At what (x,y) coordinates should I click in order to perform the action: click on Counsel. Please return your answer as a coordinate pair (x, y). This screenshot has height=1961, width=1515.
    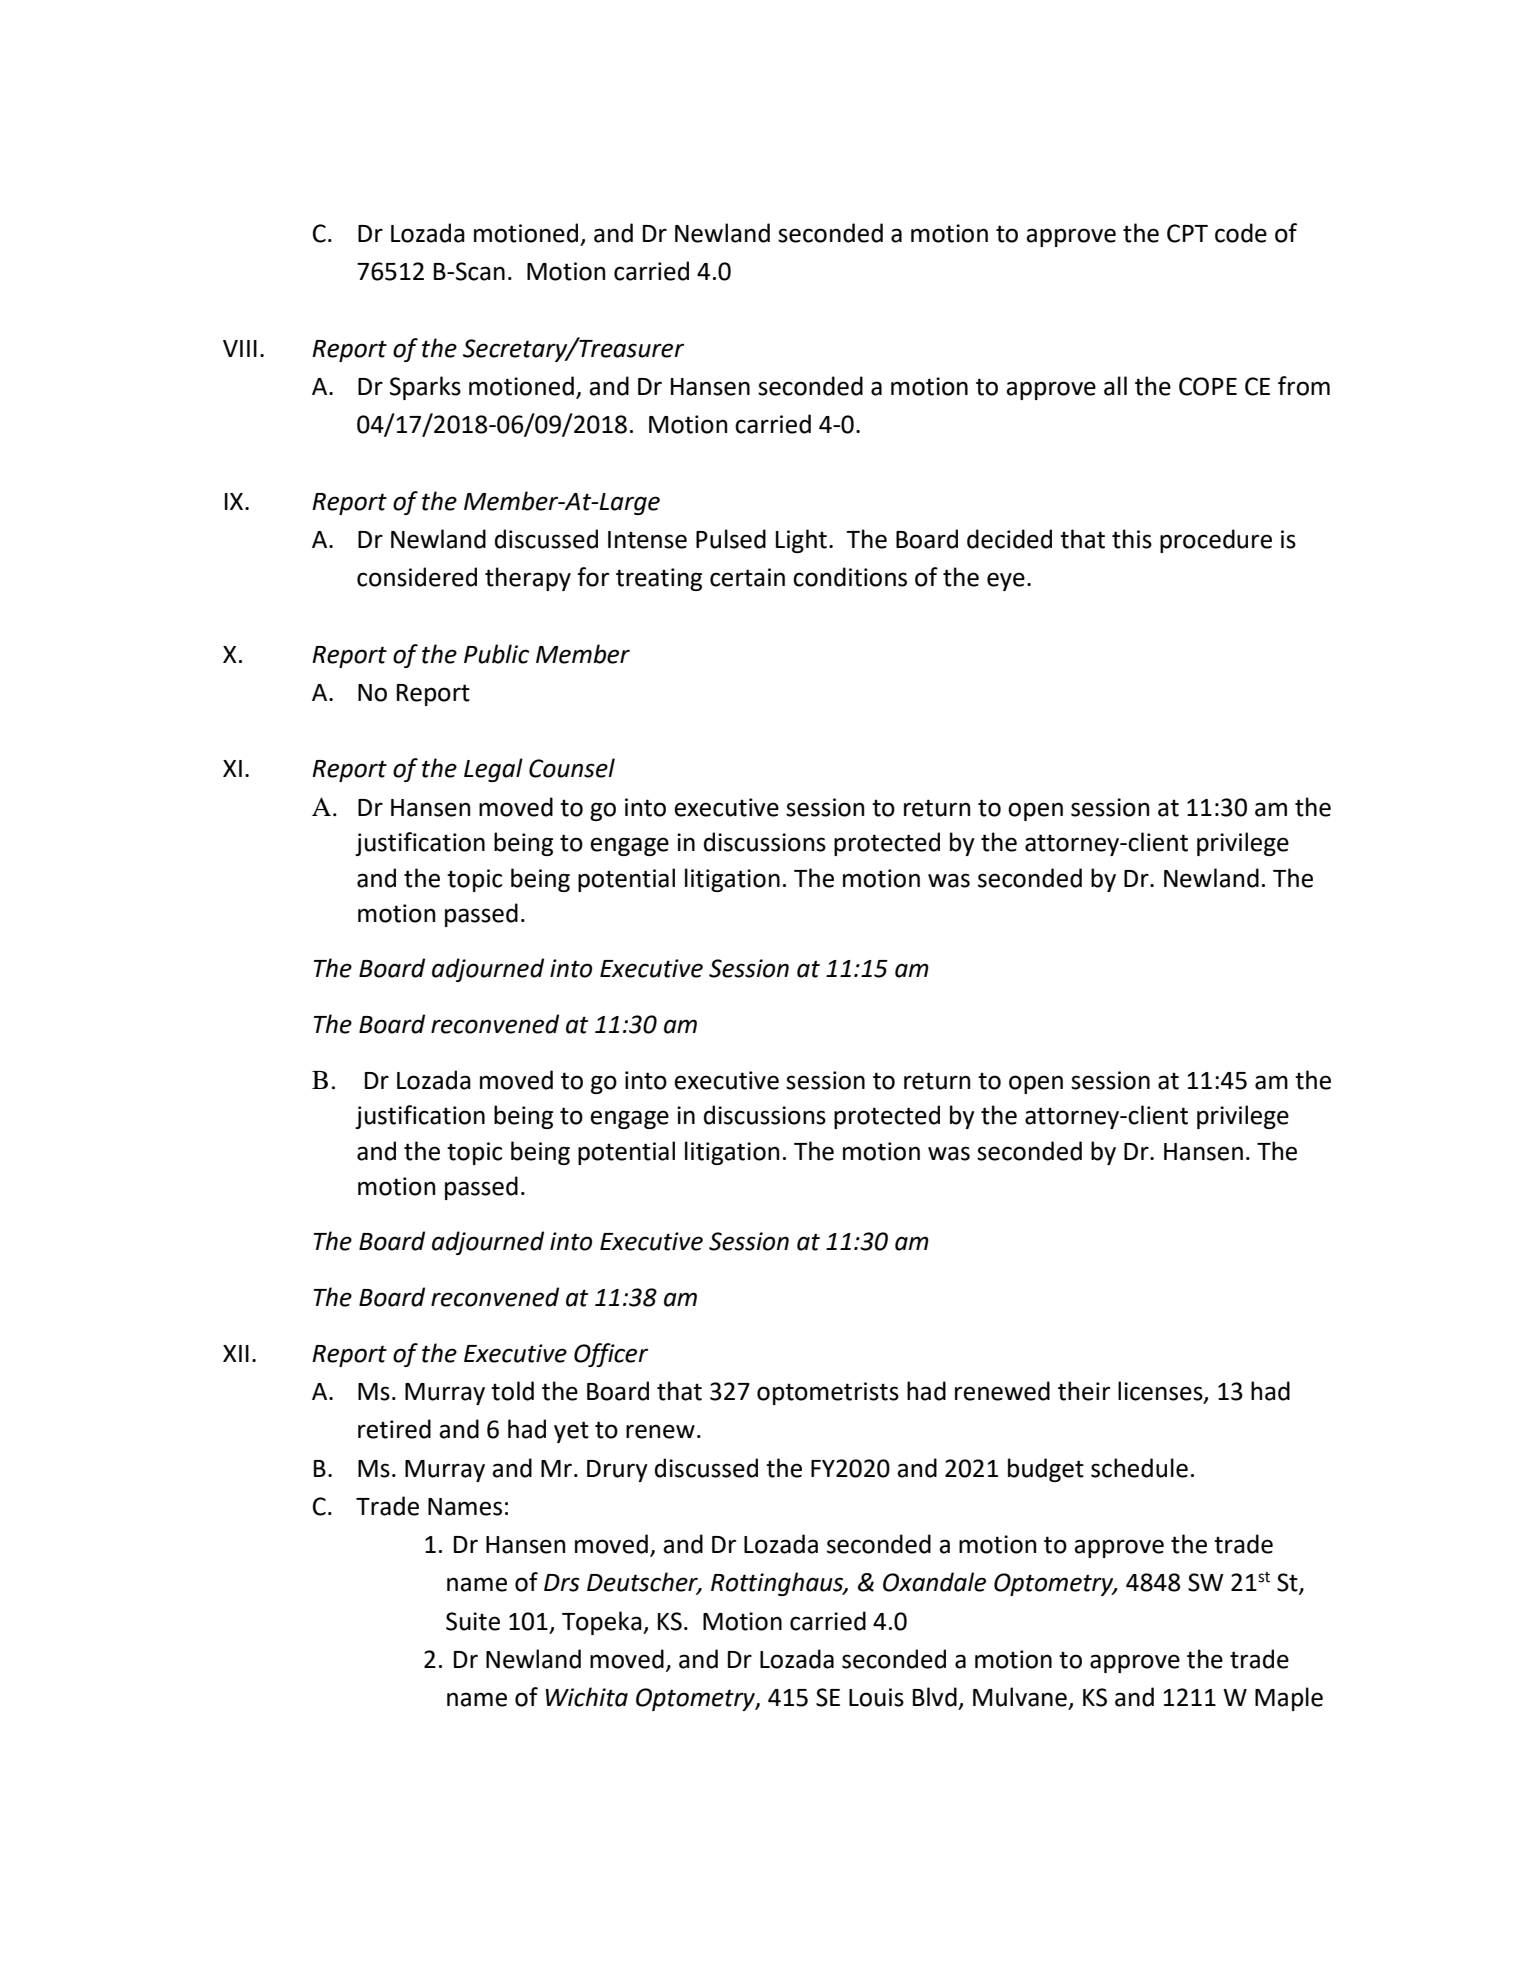
    Looking at the image, I should click on (572, 768).
